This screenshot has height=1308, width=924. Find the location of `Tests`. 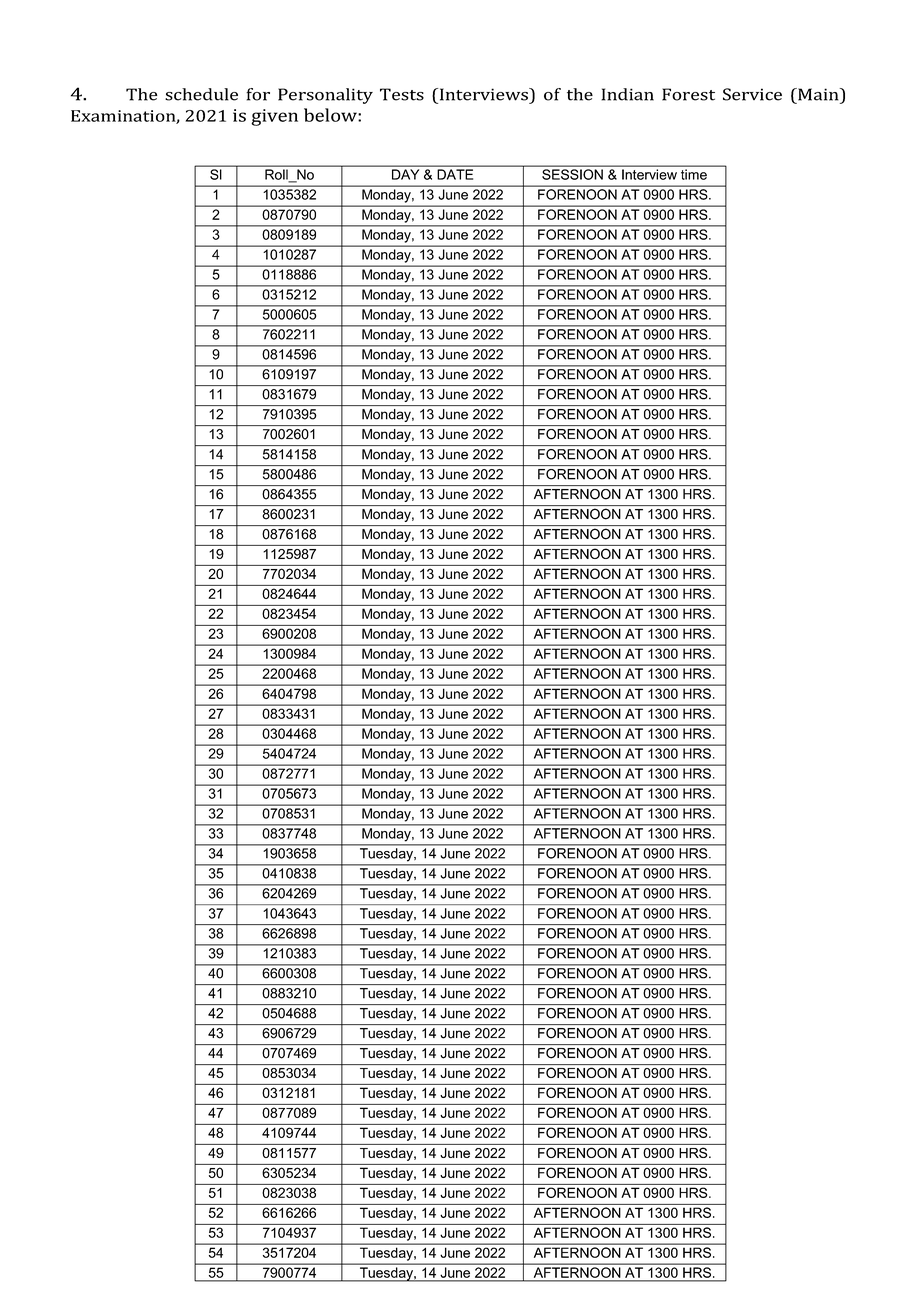

Tests is located at coordinates (402, 94).
